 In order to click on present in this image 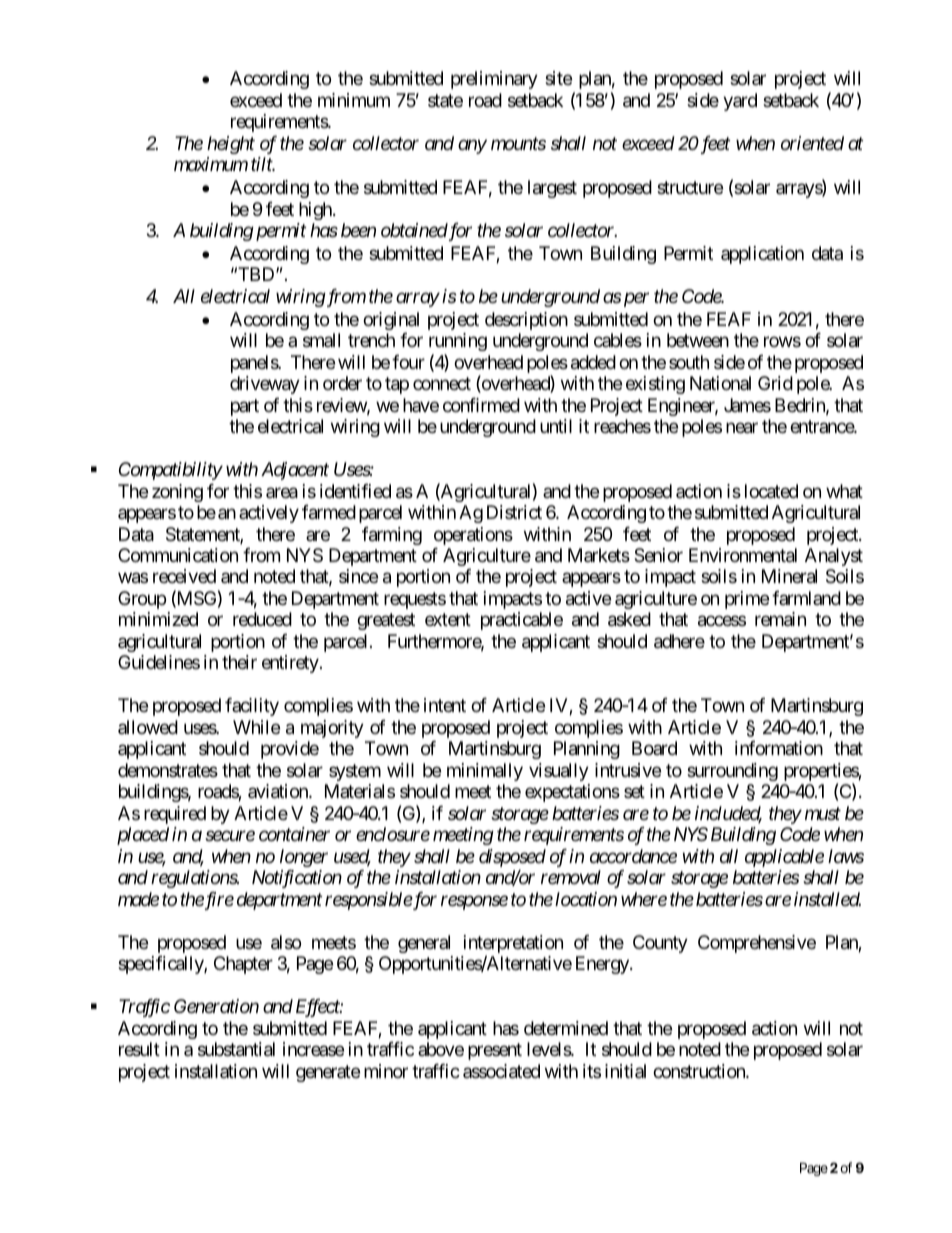, I will do `click(495, 1051)`.
